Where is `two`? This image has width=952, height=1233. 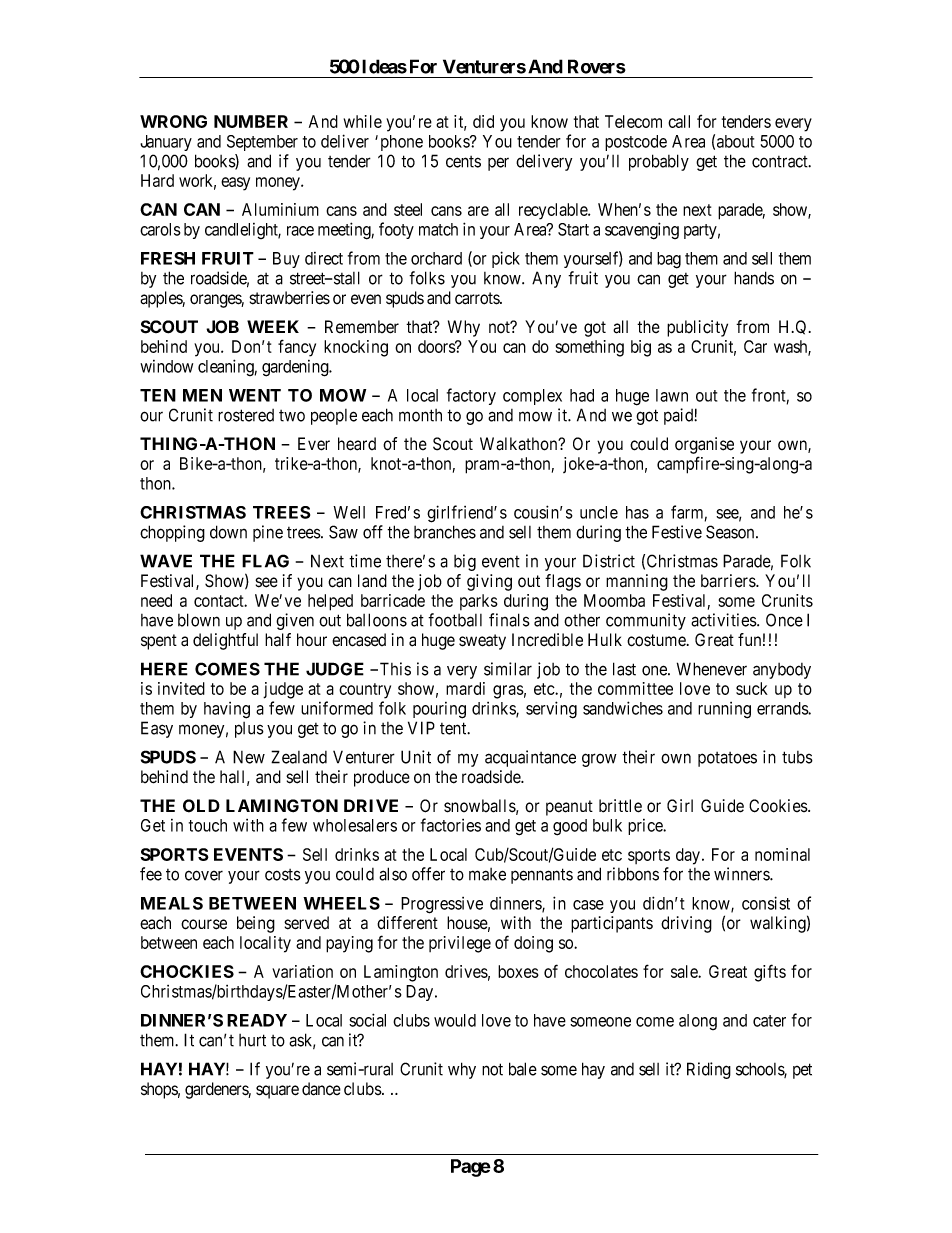
two is located at coordinates (292, 416).
